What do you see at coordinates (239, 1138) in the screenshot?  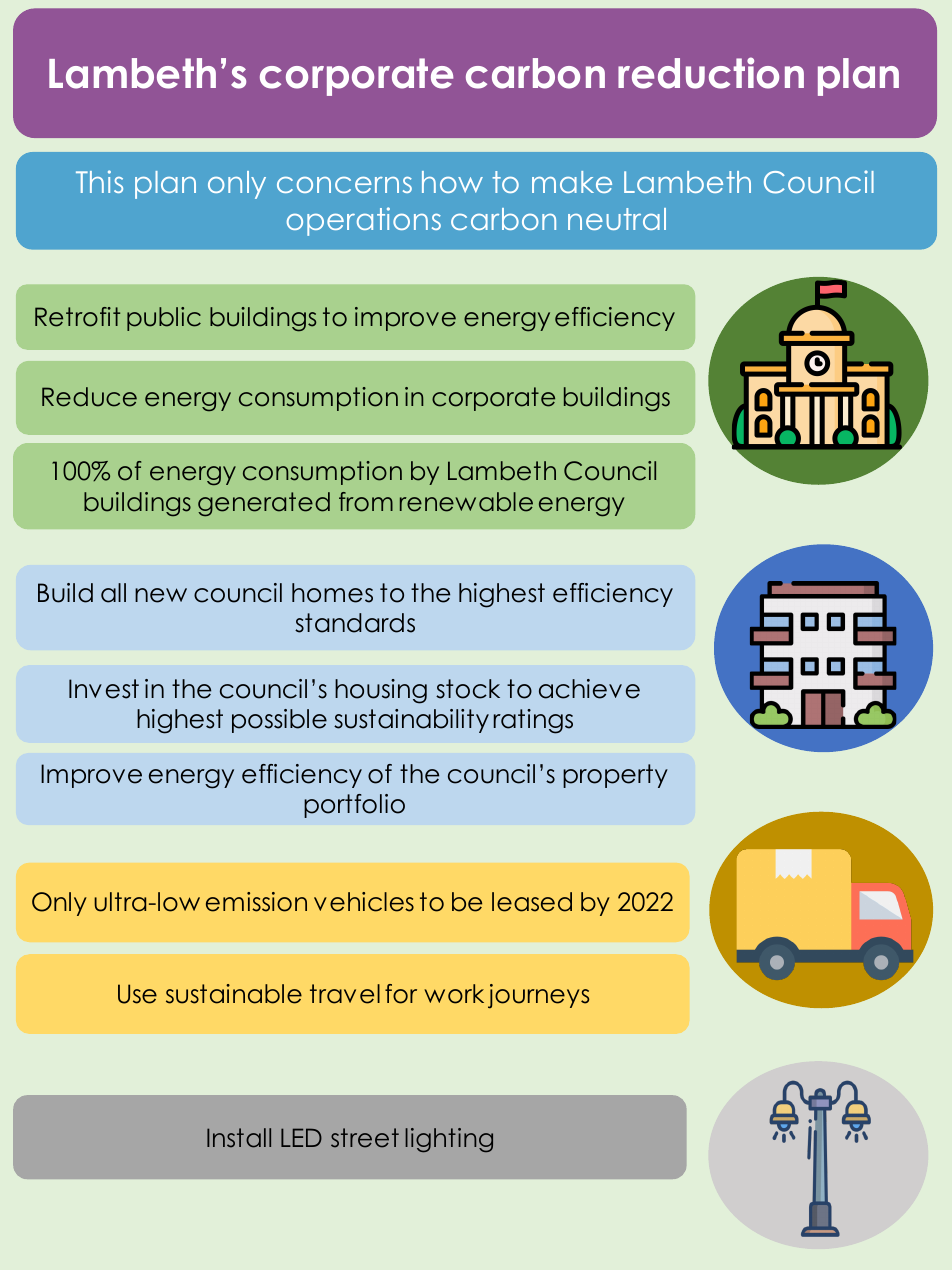 I see `Install` at bounding box center [239, 1138].
